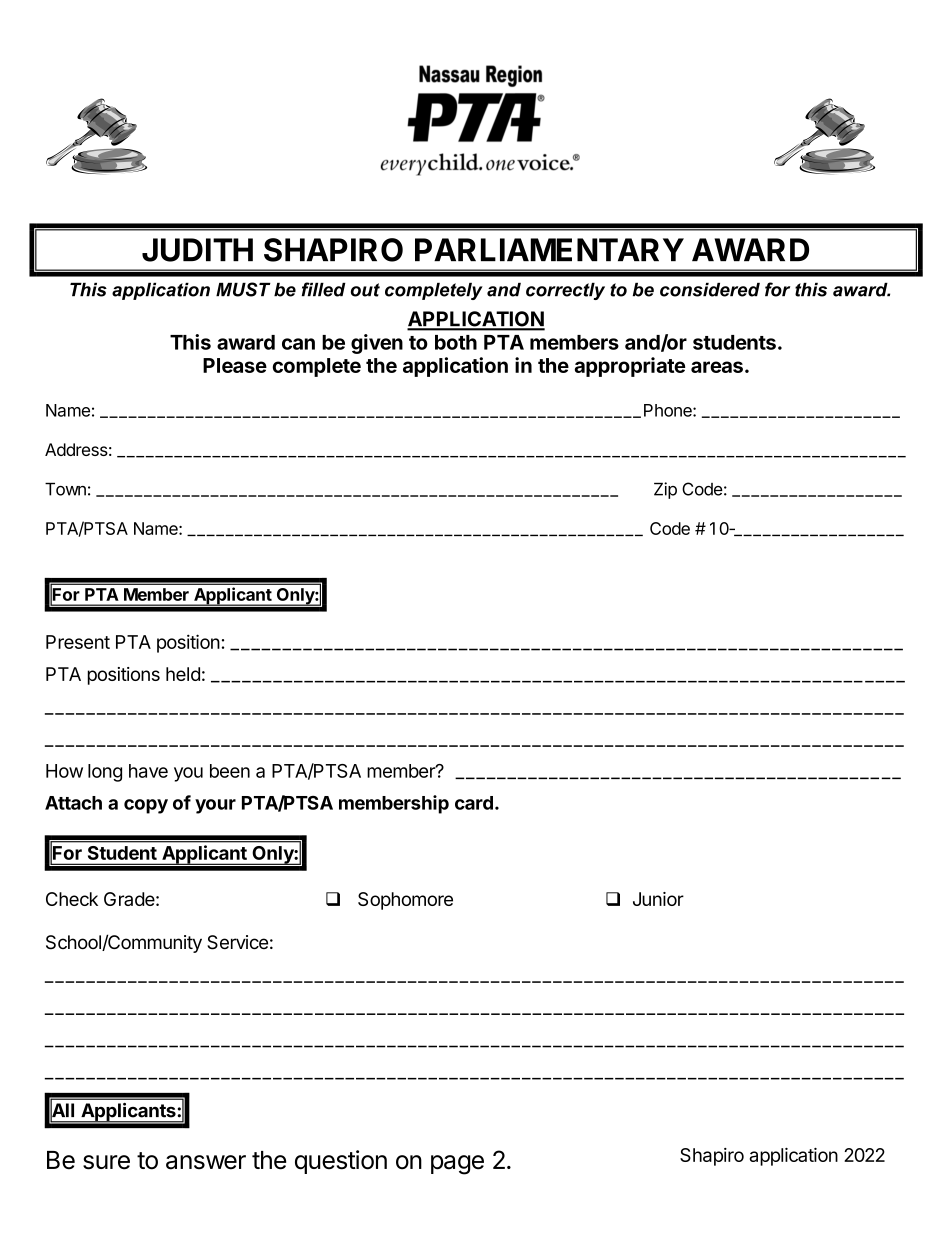  I want to click on Sophomore, so click(405, 901).
